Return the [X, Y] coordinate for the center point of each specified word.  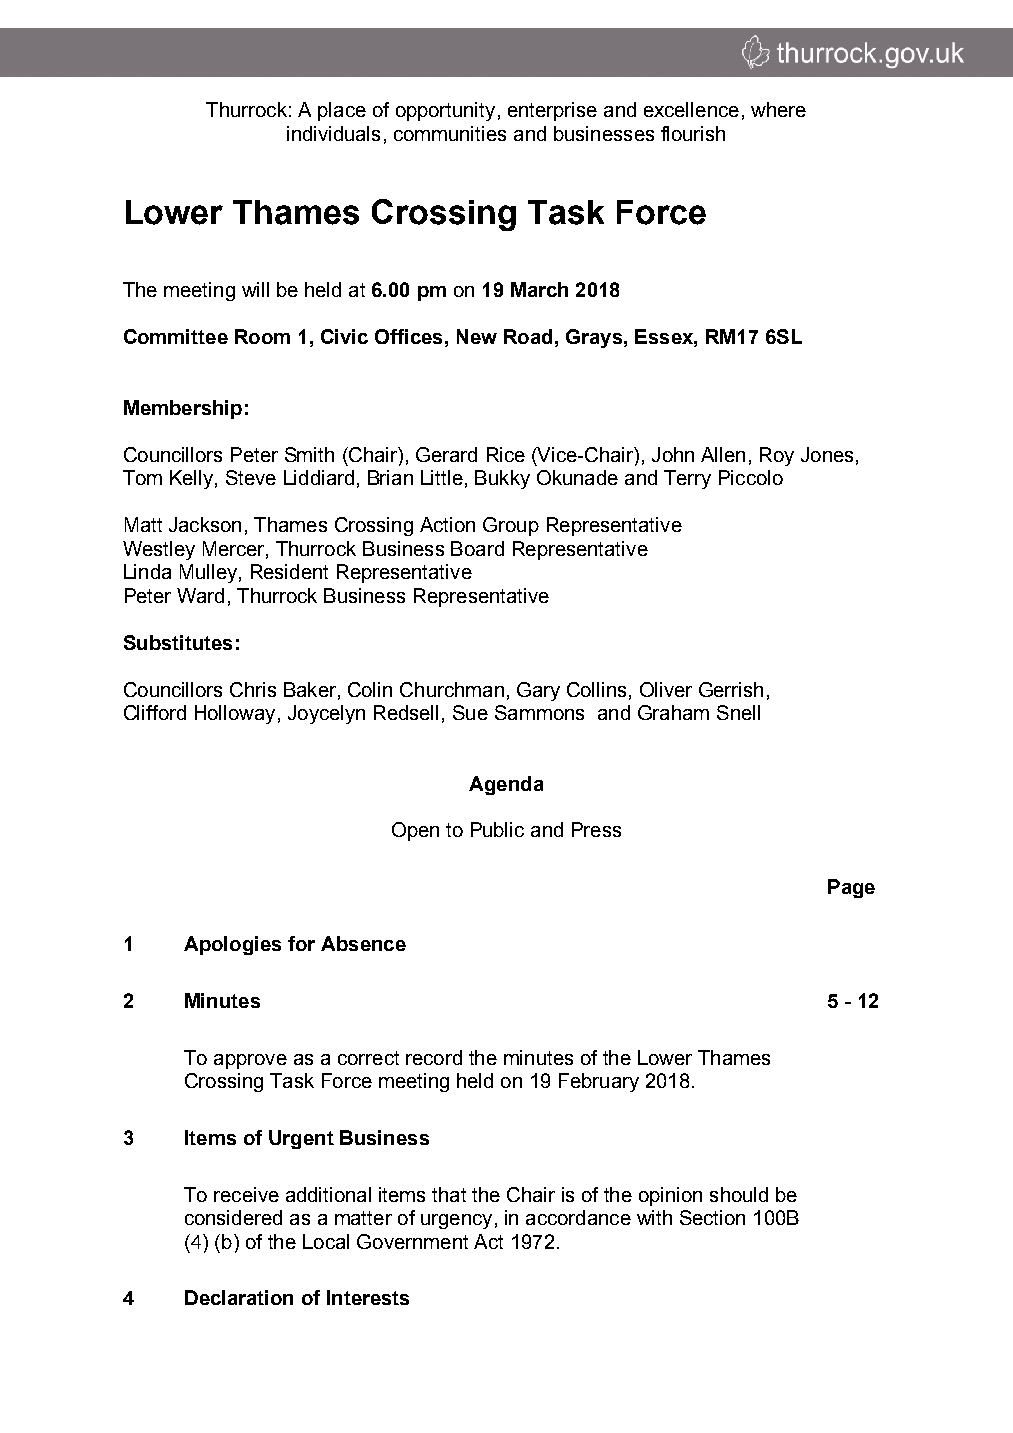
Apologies [232, 945]
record [434, 1057]
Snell [738, 712]
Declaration [239, 1297]
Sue [470, 712]
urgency [456, 1221]
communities [450, 133]
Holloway [235, 714]
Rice [506, 454]
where [778, 109]
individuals [333, 133]
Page [851, 888]
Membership [183, 409]
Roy [777, 456]
